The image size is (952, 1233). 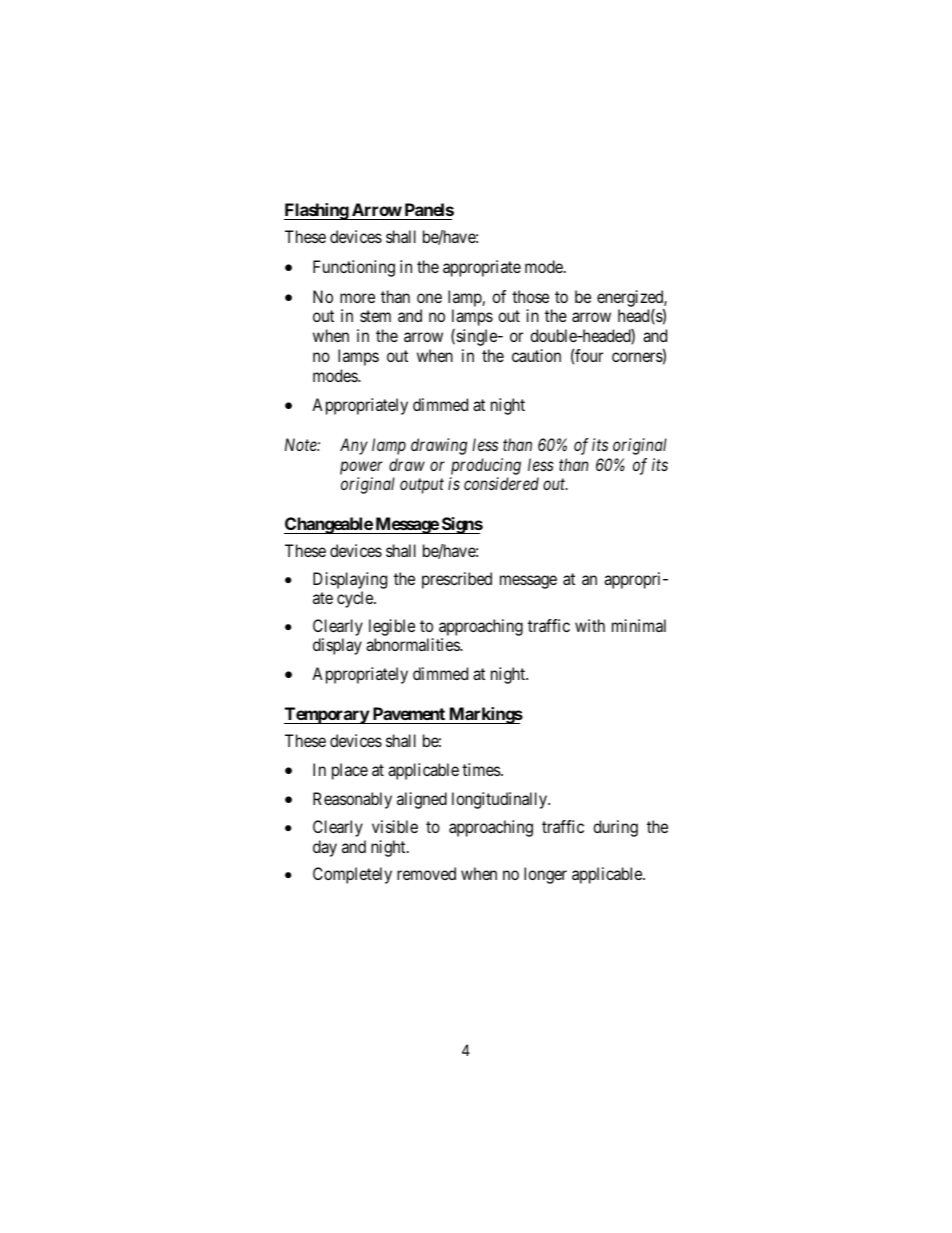 I want to click on Completely, so click(x=352, y=875).
